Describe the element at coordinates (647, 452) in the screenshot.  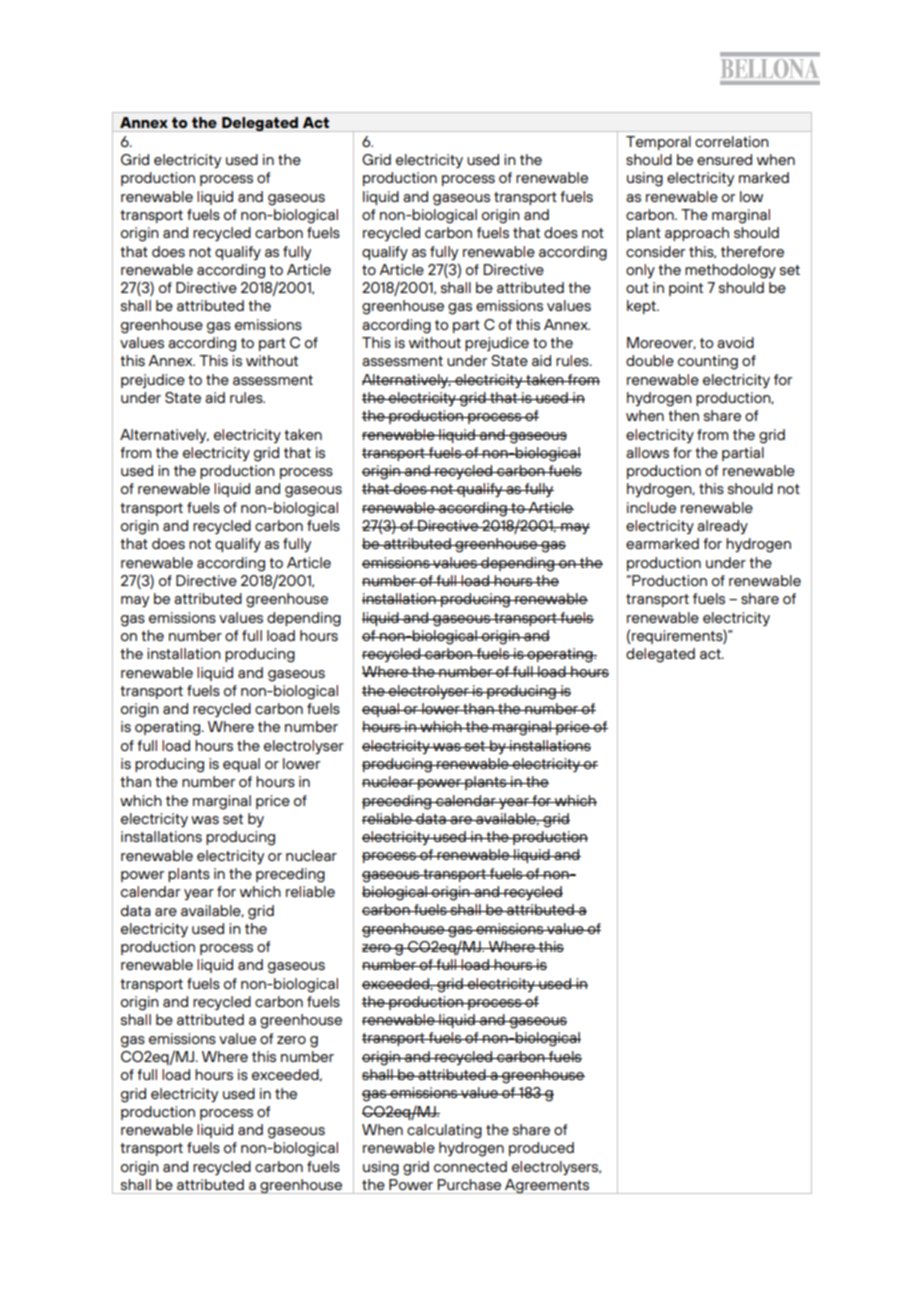
I see `allows` at that location.
